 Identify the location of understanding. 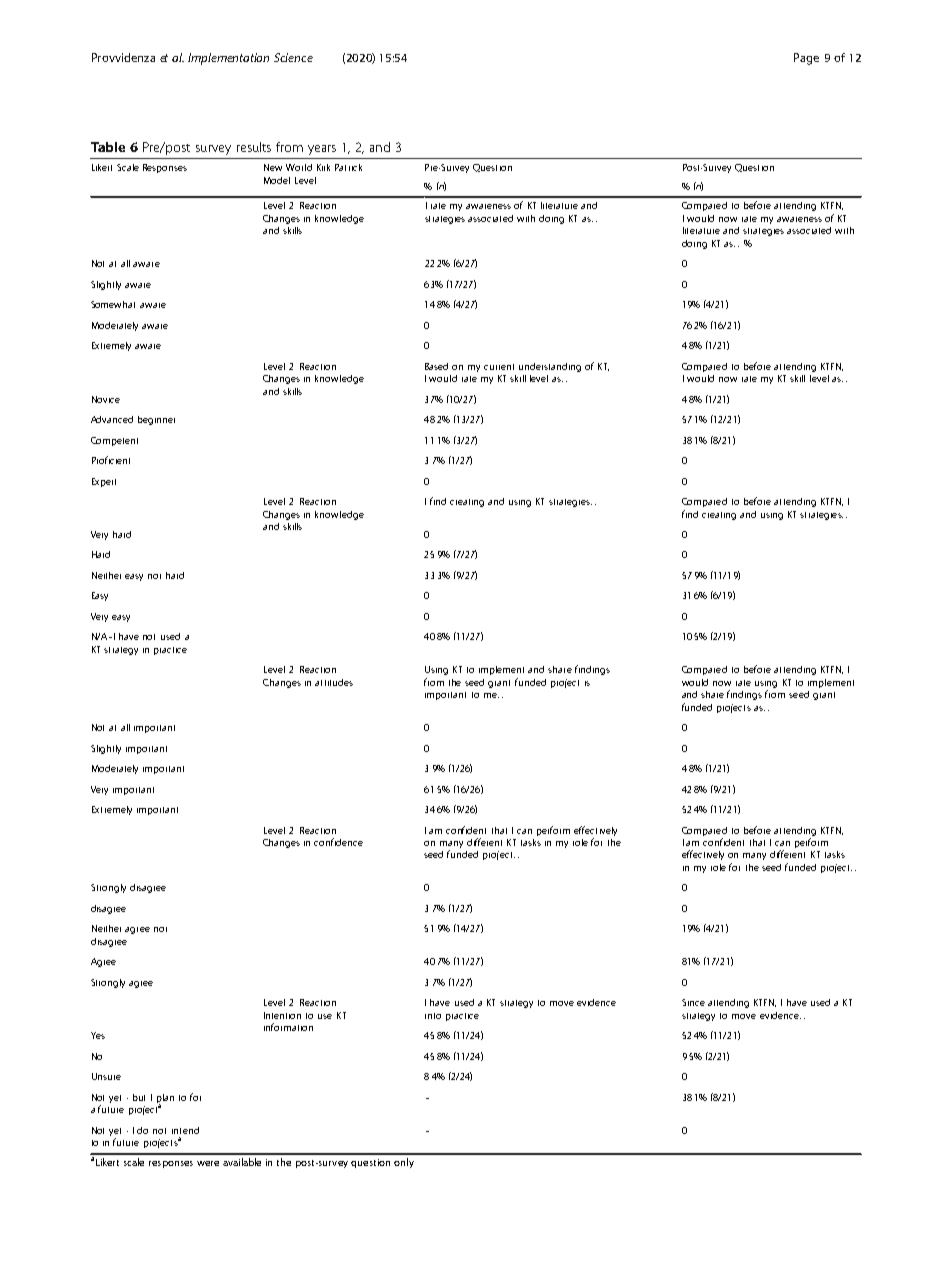
(550, 367).
